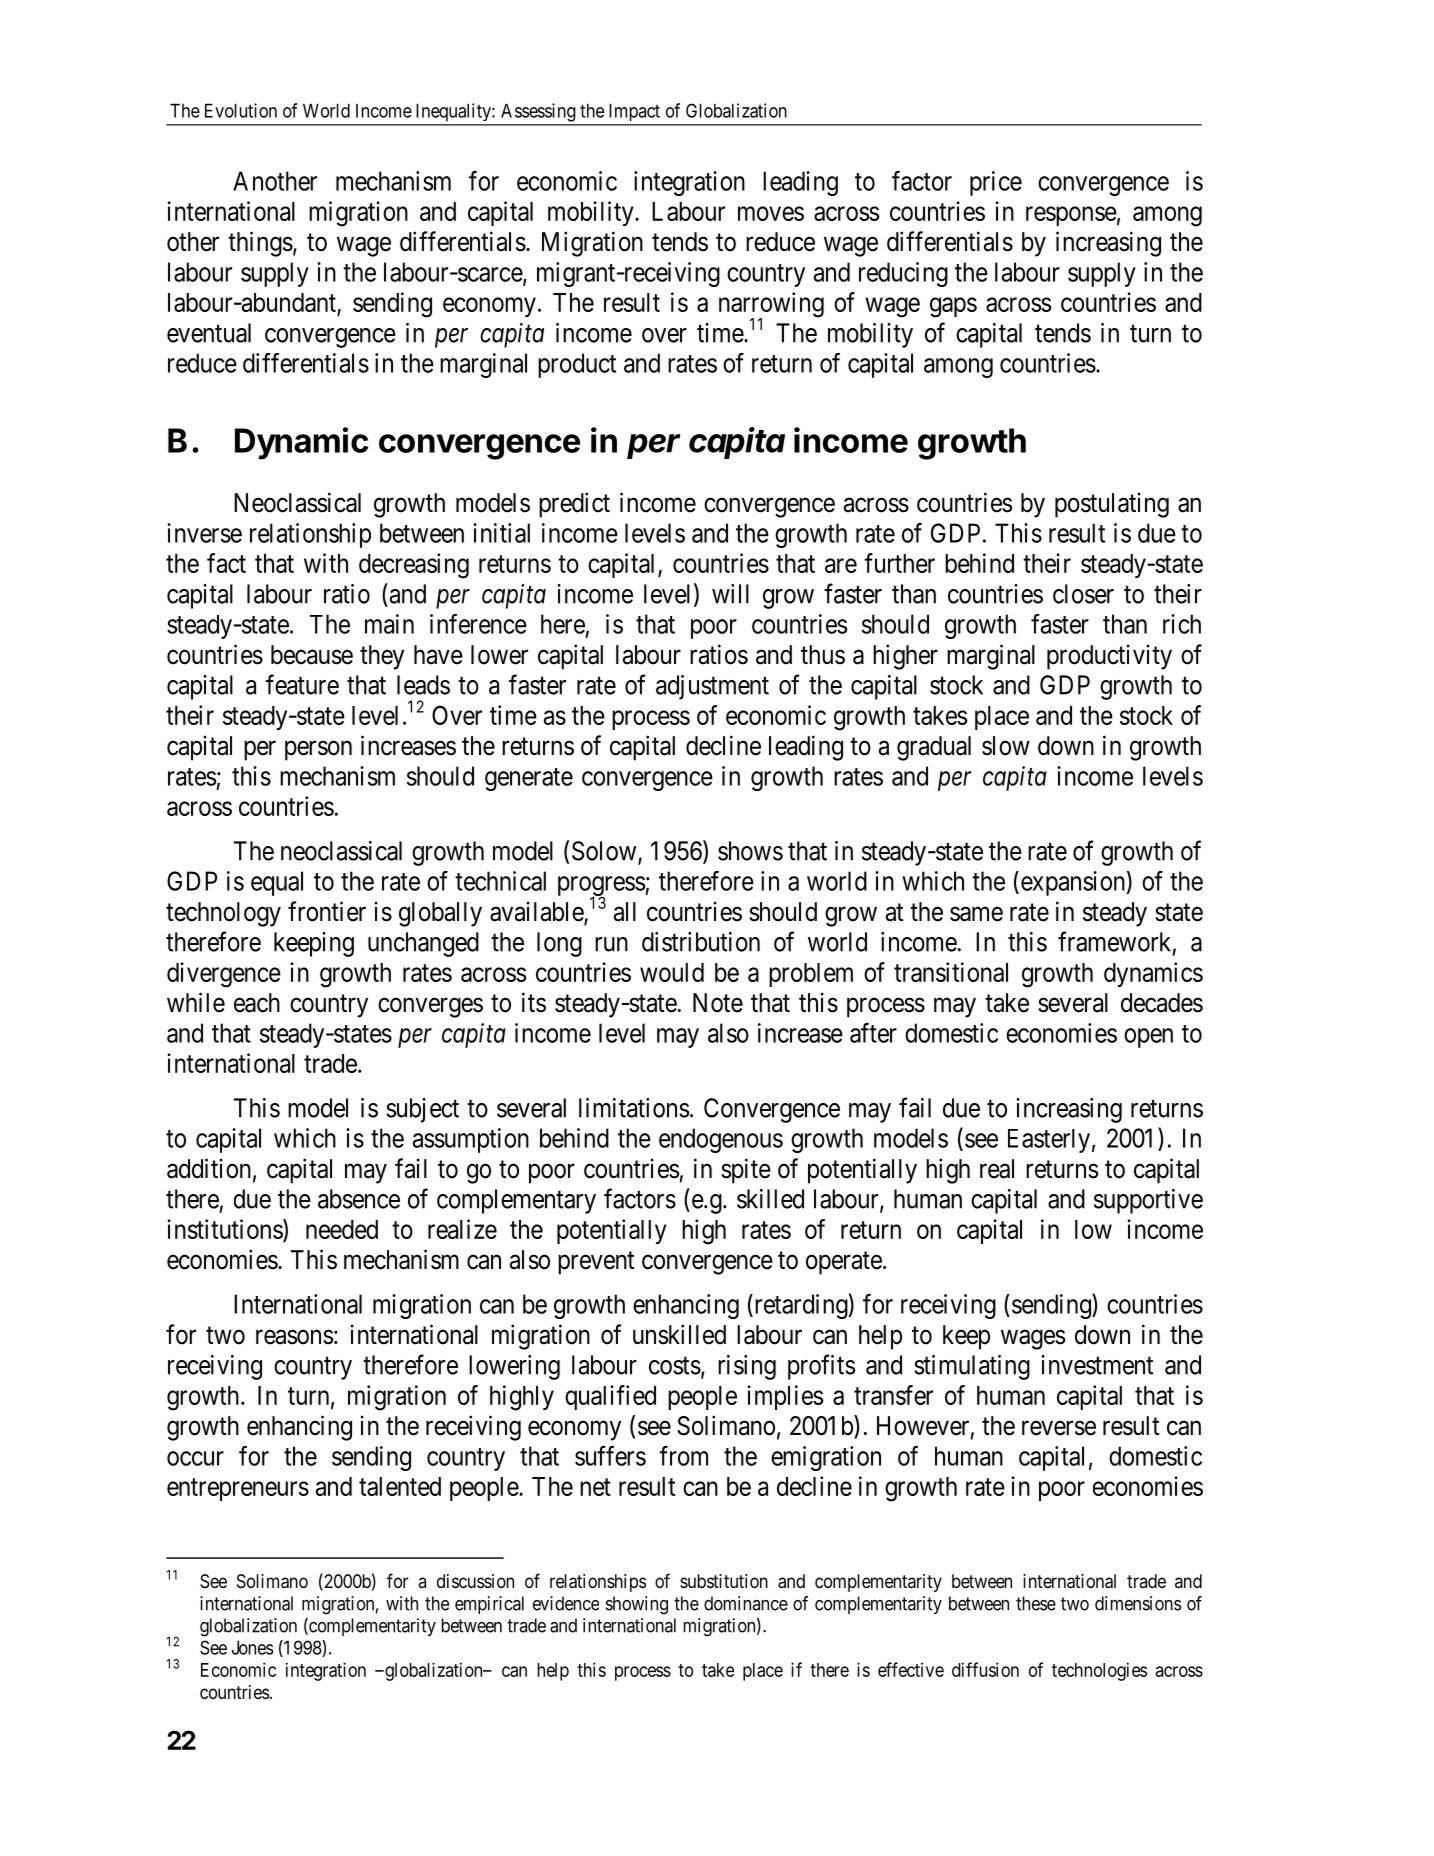  What do you see at coordinates (771, 306) in the image?
I see `narrowing` at bounding box center [771, 306].
